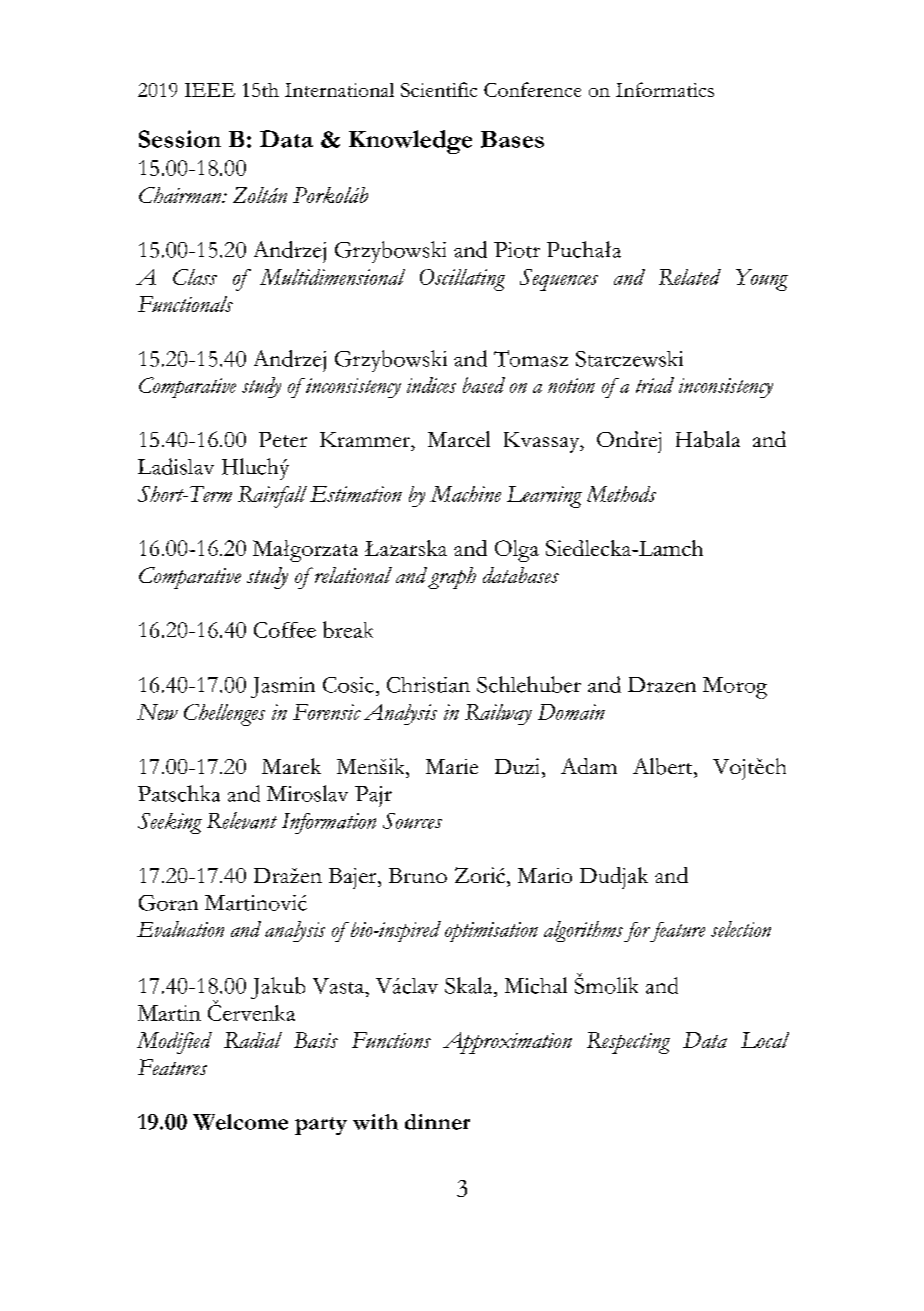 The height and width of the screenshot is (1311, 924). What do you see at coordinates (285, 630) in the screenshot?
I see `Coffee` at bounding box center [285, 630].
